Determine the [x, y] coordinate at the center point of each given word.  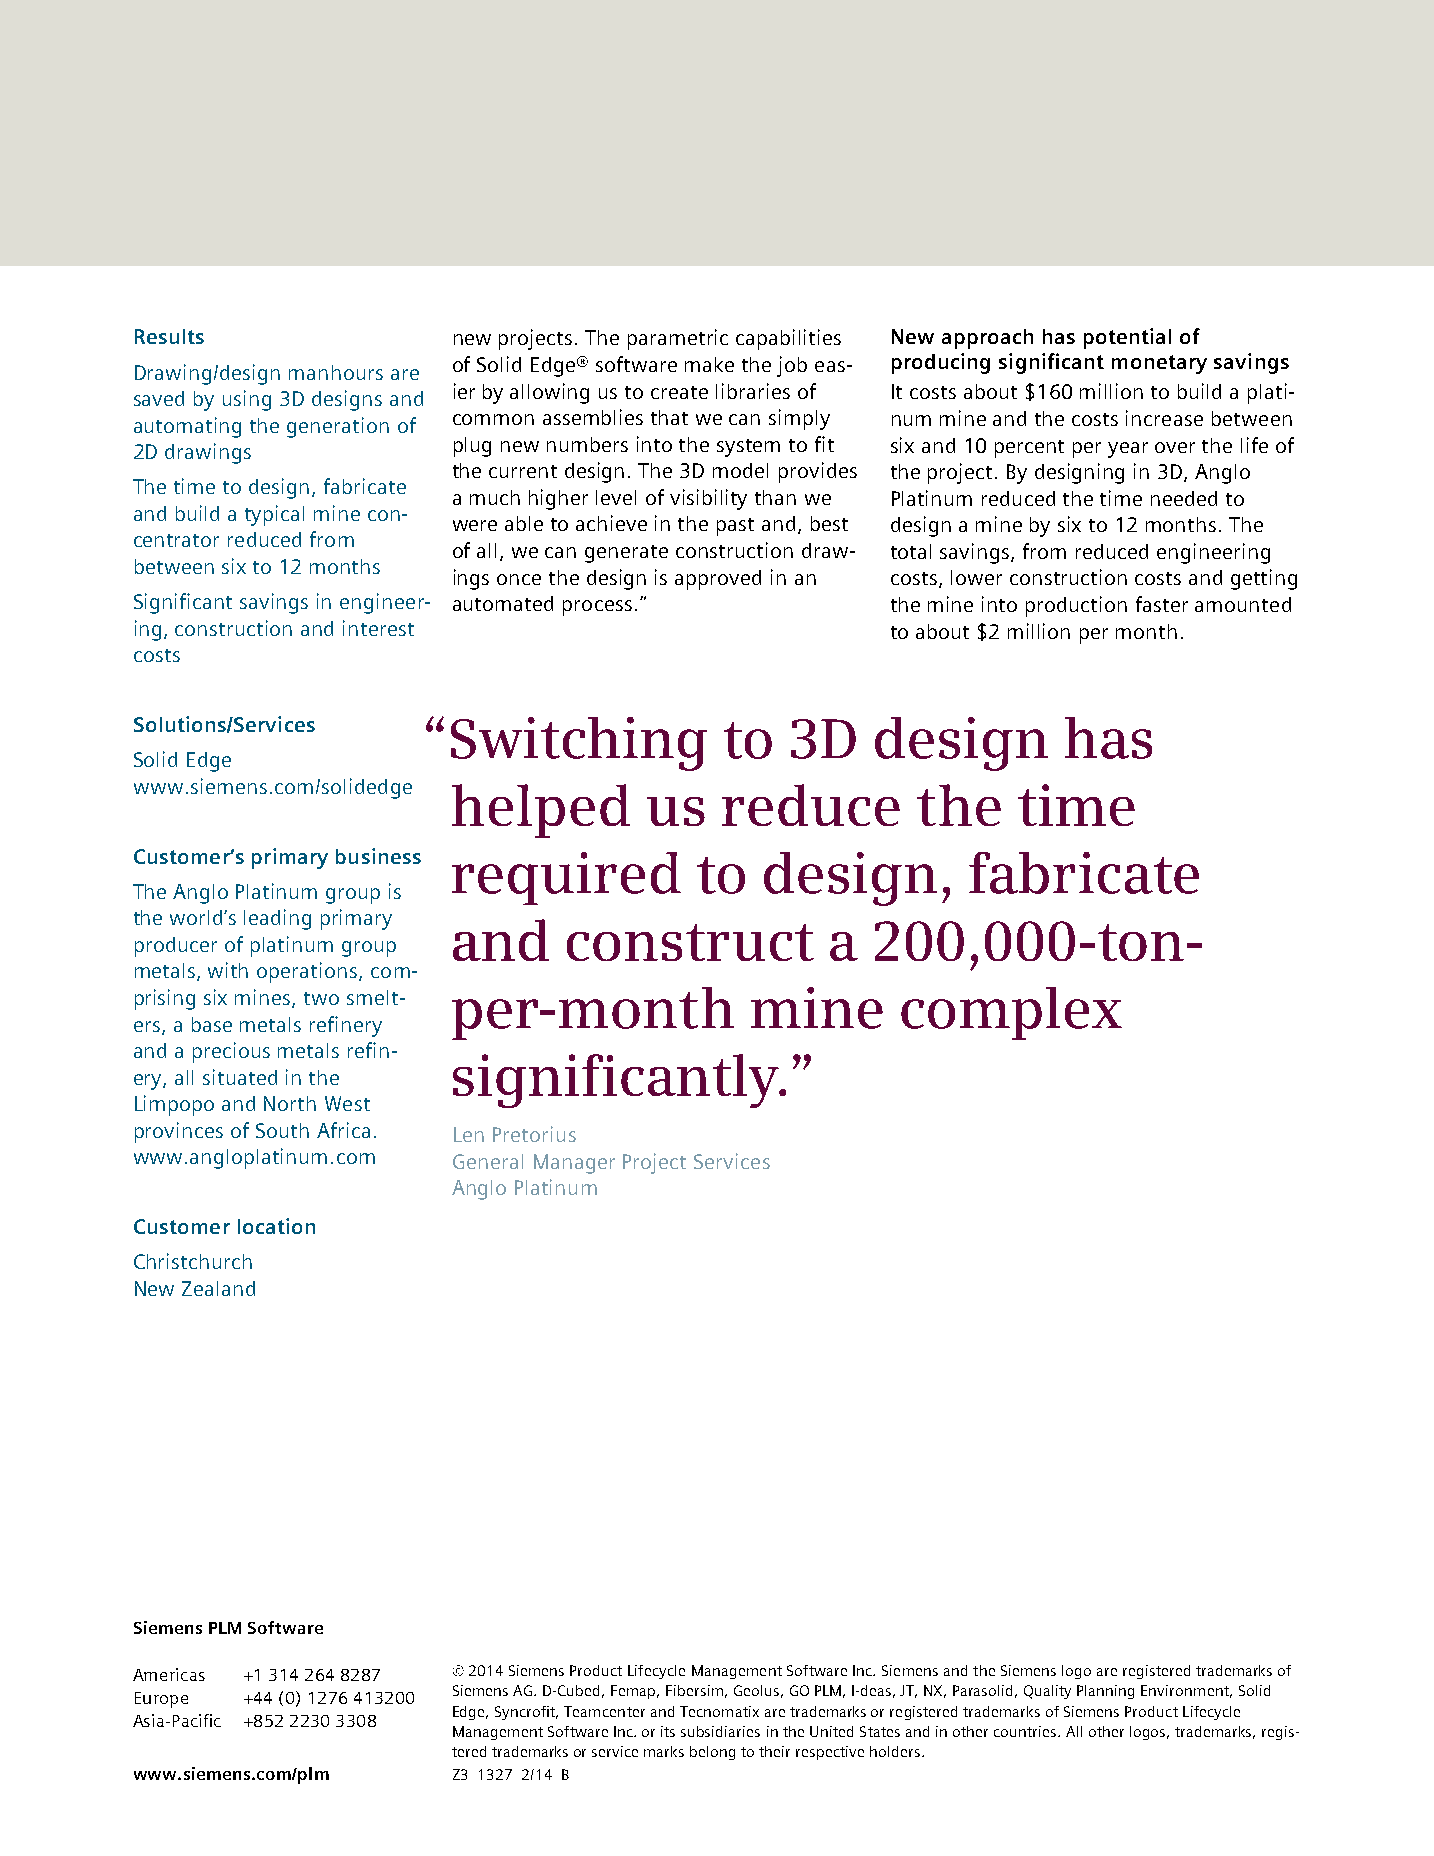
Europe [161, 1700]
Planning [1105, 1692]
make [709, 364]
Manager [574, 1164]
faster [1162, 604]
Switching [579, 744]
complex [1011, 1013]
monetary [1159, 364]
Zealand [218, 1288]
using [247, 400]
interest [378, 628]
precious [231, 1052]
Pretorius [534, 1134]
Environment [1186, 1691]
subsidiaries [720, 1731]
